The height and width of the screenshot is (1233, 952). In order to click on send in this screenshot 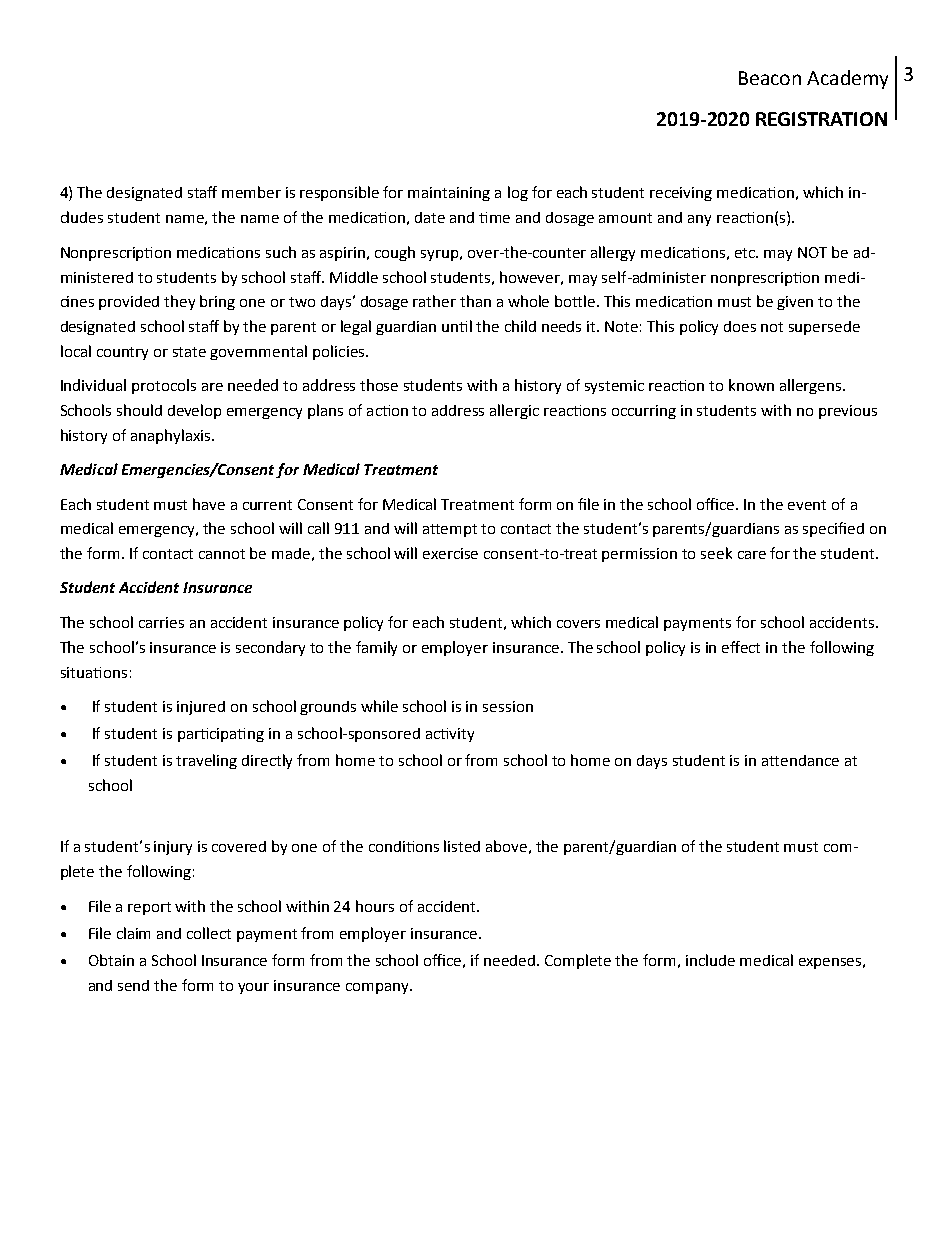, I will do `click(133, 985)`.
